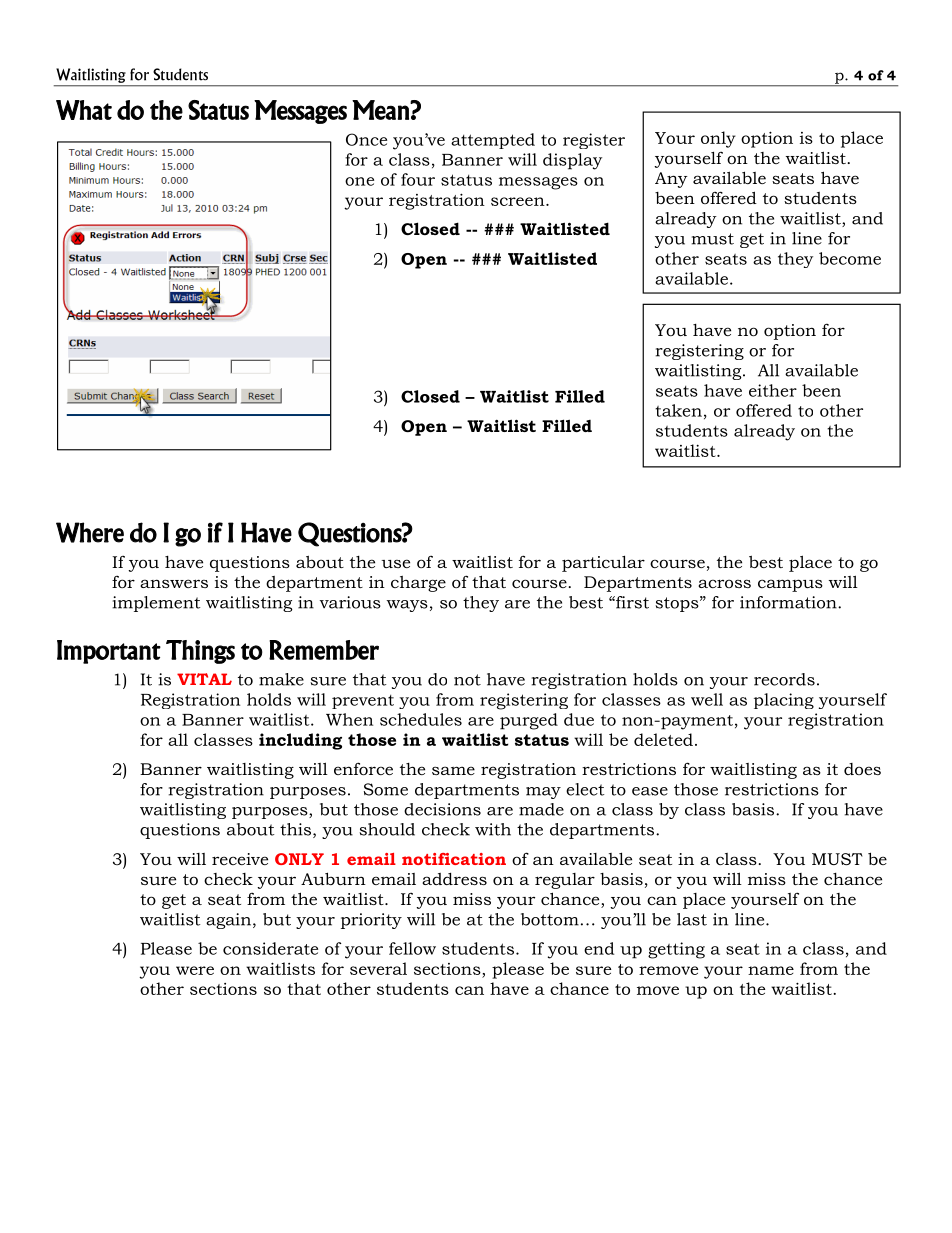  Describe the element at coordinates (84, 110) in the screenshot. I see `What` at that location.
